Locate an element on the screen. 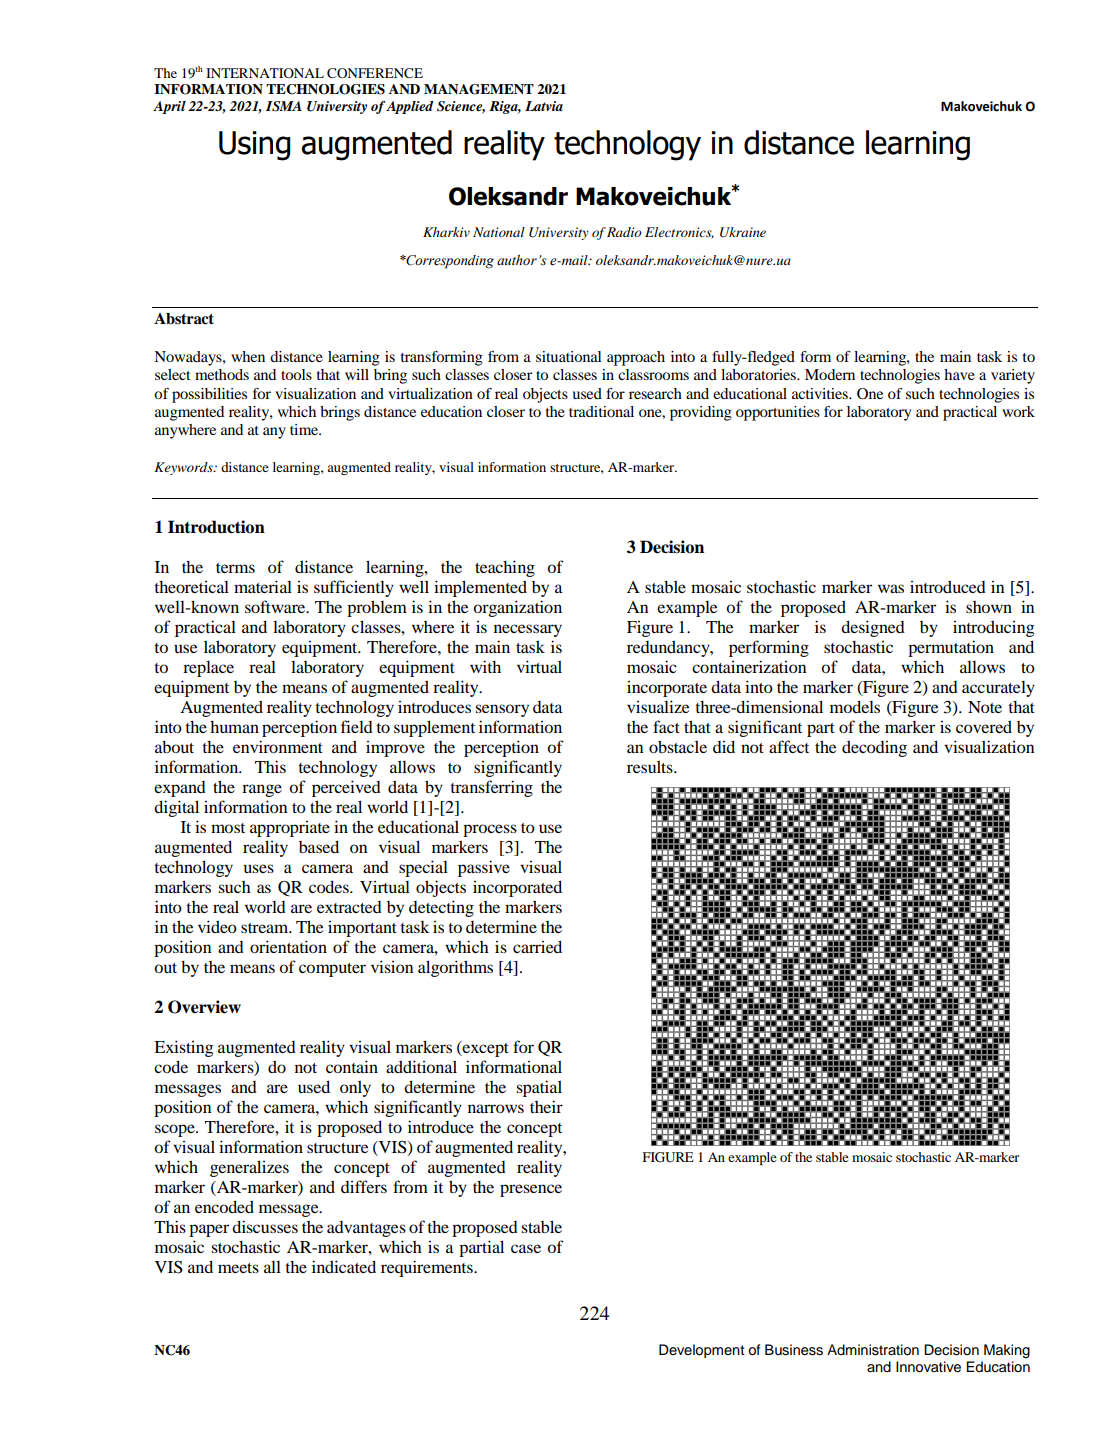  Latvia is located at coordinates (544, 106).
